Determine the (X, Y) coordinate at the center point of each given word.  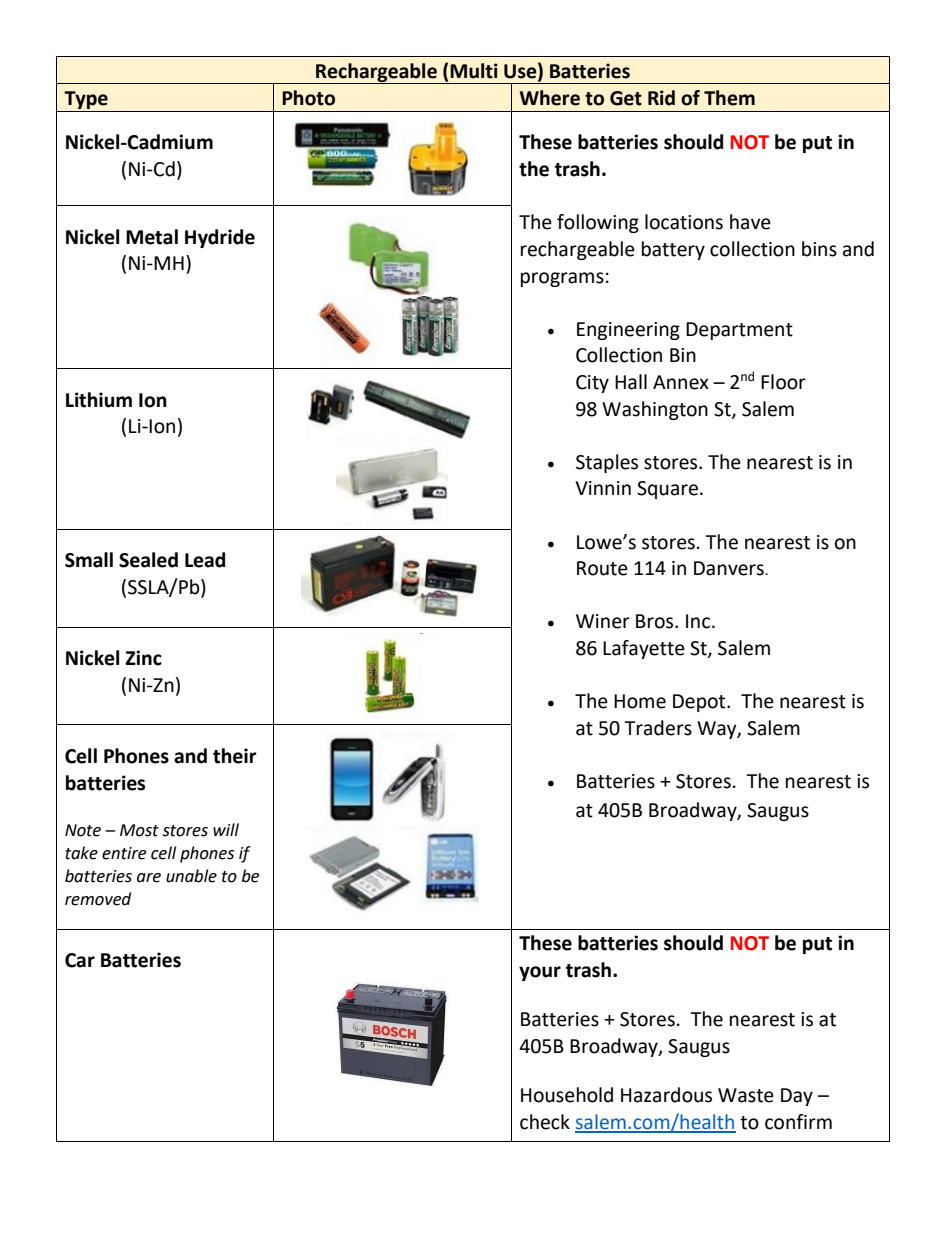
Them (729, 98)
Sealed (148, 560)
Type (86, 100)
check (545, 1122)
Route (602, 568)
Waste (746, 1095)
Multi (474, 71)
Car (80, 960)
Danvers (730, 568)
